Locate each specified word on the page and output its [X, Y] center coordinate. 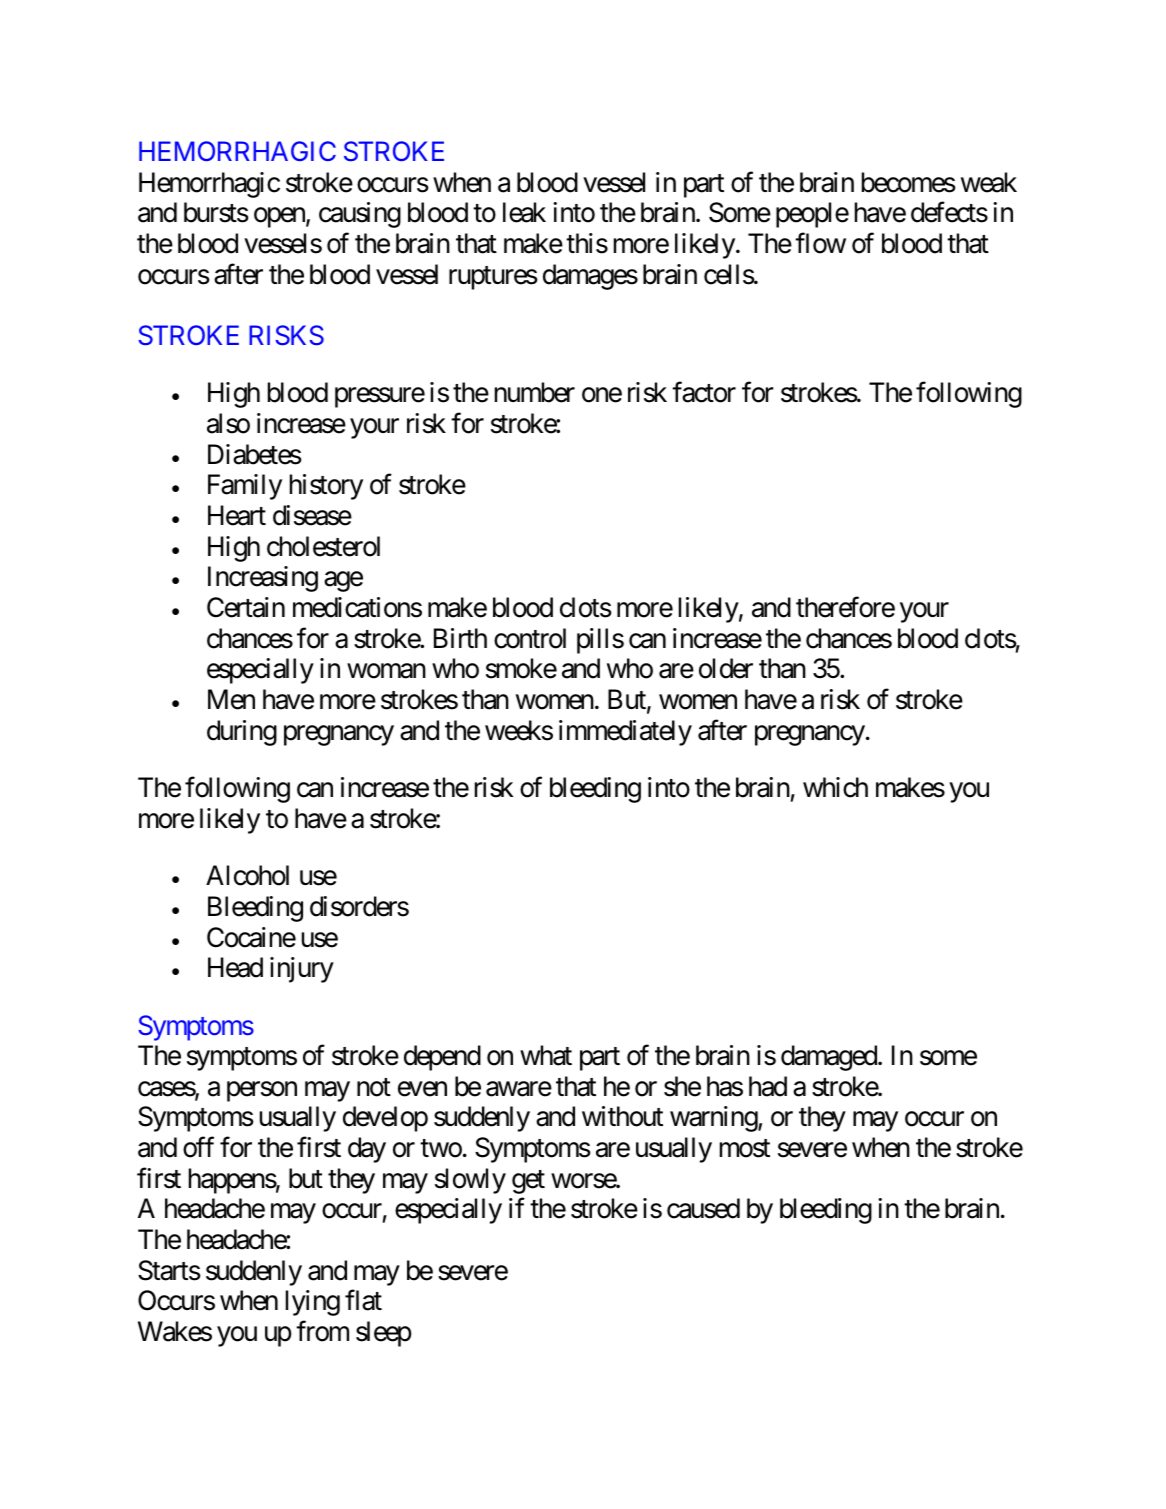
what [546, 1055]
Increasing [263, 579]
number [535, 392]
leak [524, 212]
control [530, 638]
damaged [830, 1058]
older [726, 668]
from [322, 1331]
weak [989, 182]
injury [302, 970]
